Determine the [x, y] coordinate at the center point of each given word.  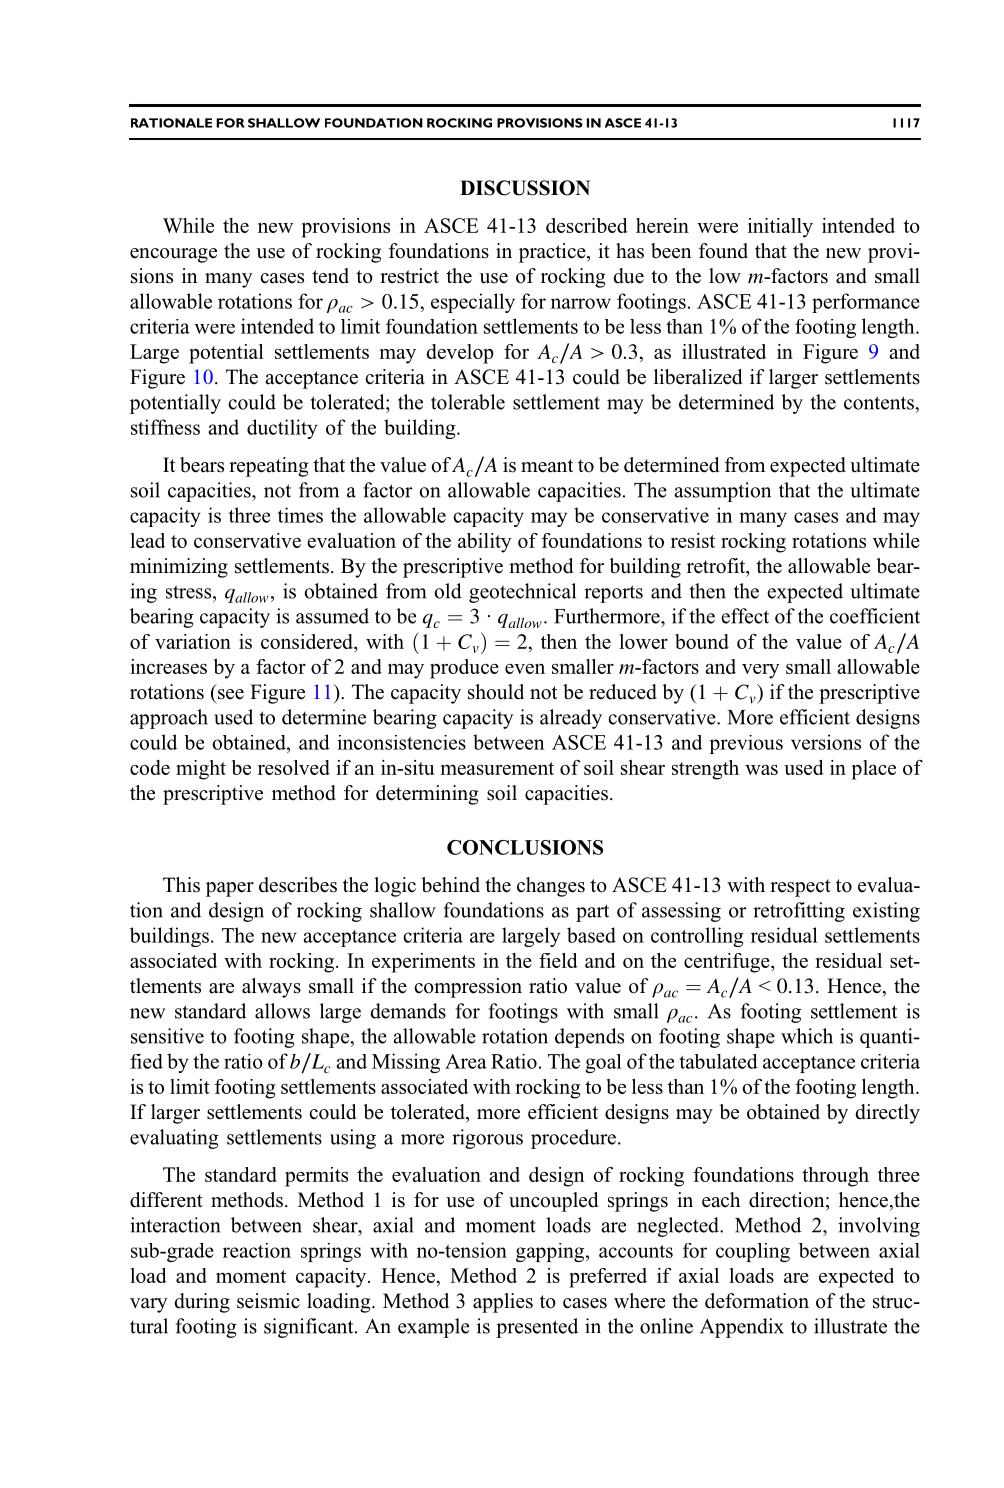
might [201, 770]
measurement [497, 768]
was [761, 770]
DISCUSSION [525, 188]
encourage [173, 255]
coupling [753, 1252]
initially [780, 228]
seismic [268, 1301]
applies [503, 1303]
